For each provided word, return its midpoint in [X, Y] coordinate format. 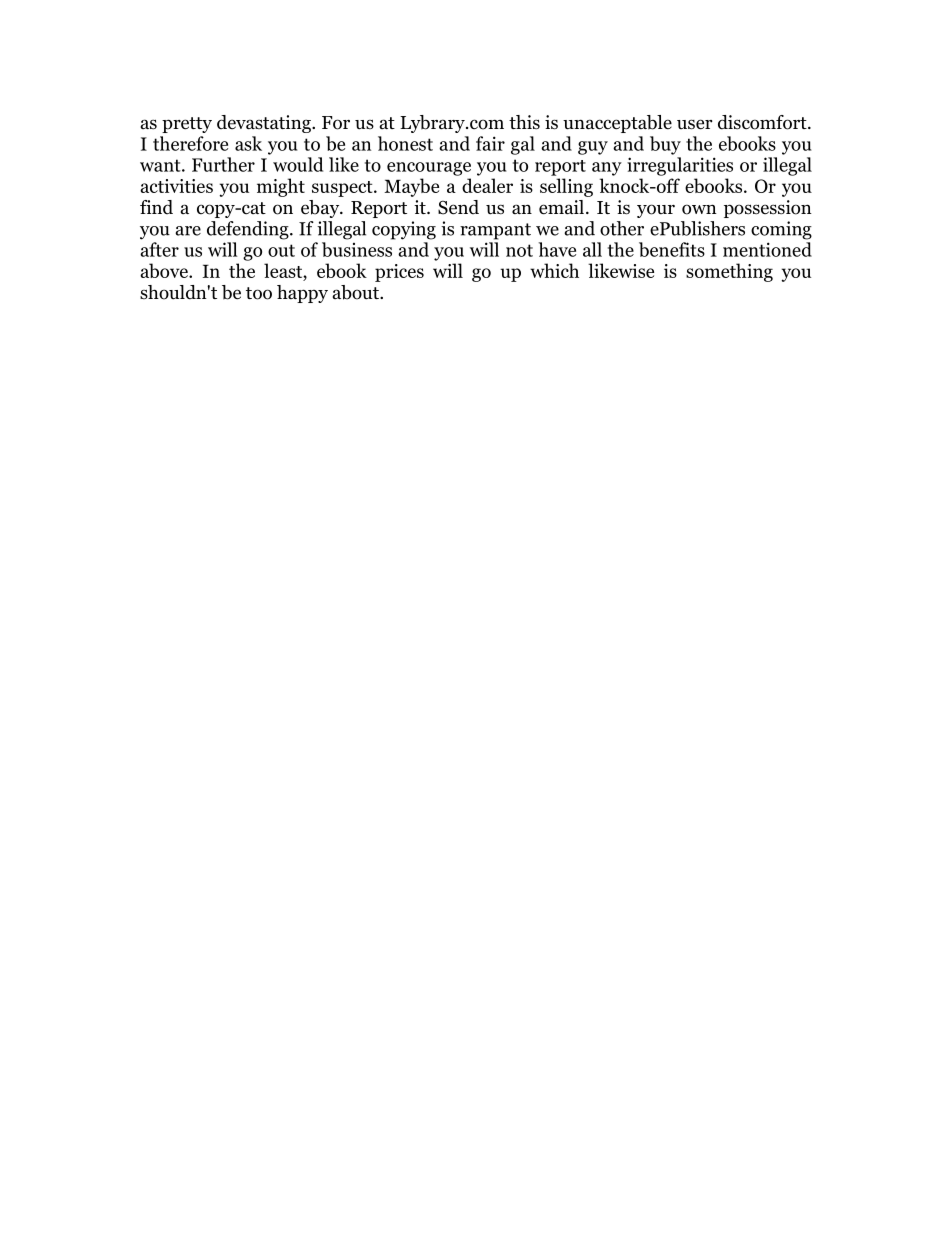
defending [249, 230]
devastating [265, 124]
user [695, 124]
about [357, 292]
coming [781, 230]
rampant [495, 231]
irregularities [680, 166]
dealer [487, 185]
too [259, 293]
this [524, 122]
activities [176, 186]
